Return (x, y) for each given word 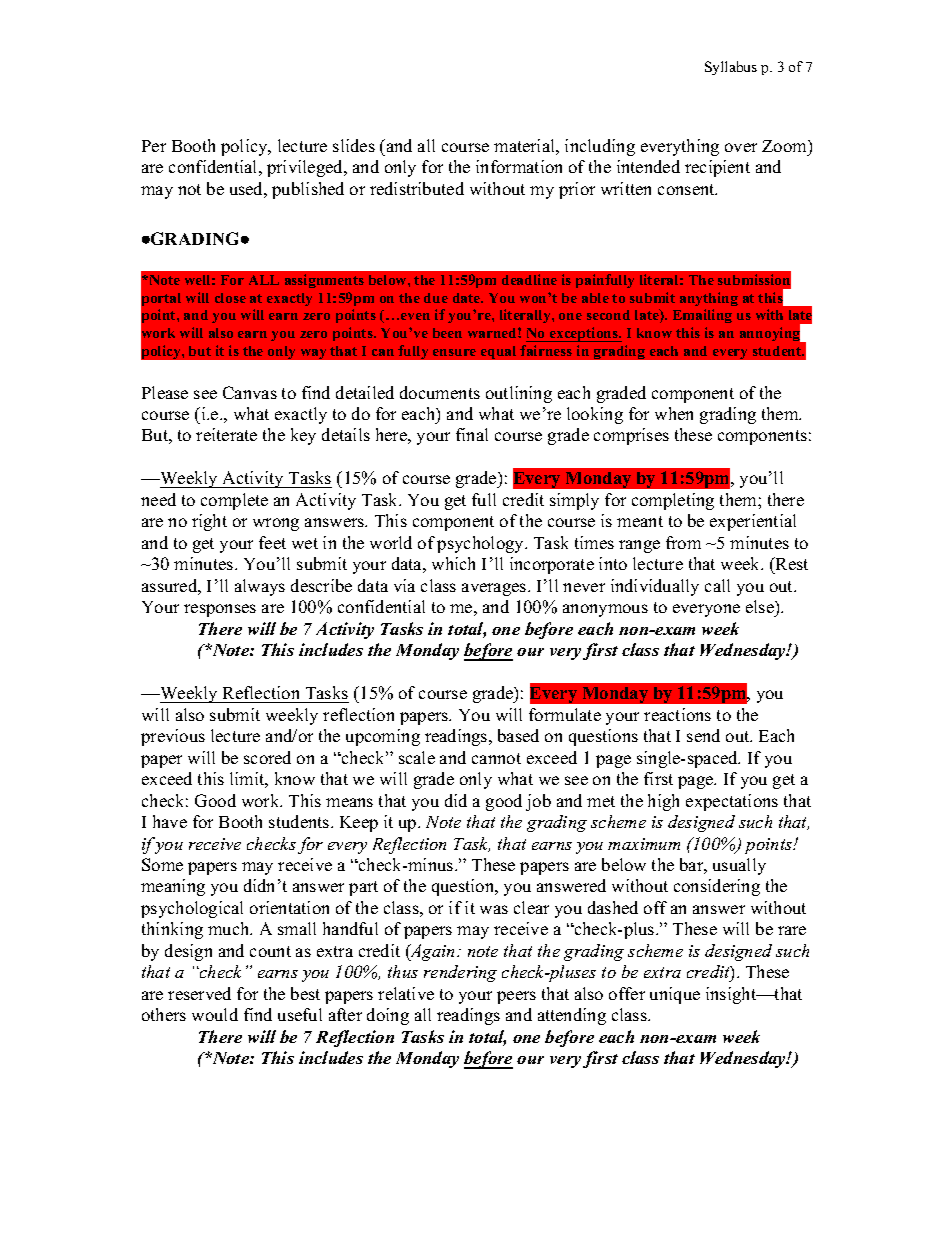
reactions (677, 714)
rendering (460, 973)
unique (675, 995)
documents (440, 392)
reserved (199, 993)
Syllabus (731, 68)
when (674, 413)
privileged (306, 168)
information (519, 166)
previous (173, 737)
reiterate (226, 434)
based (518, 735)
